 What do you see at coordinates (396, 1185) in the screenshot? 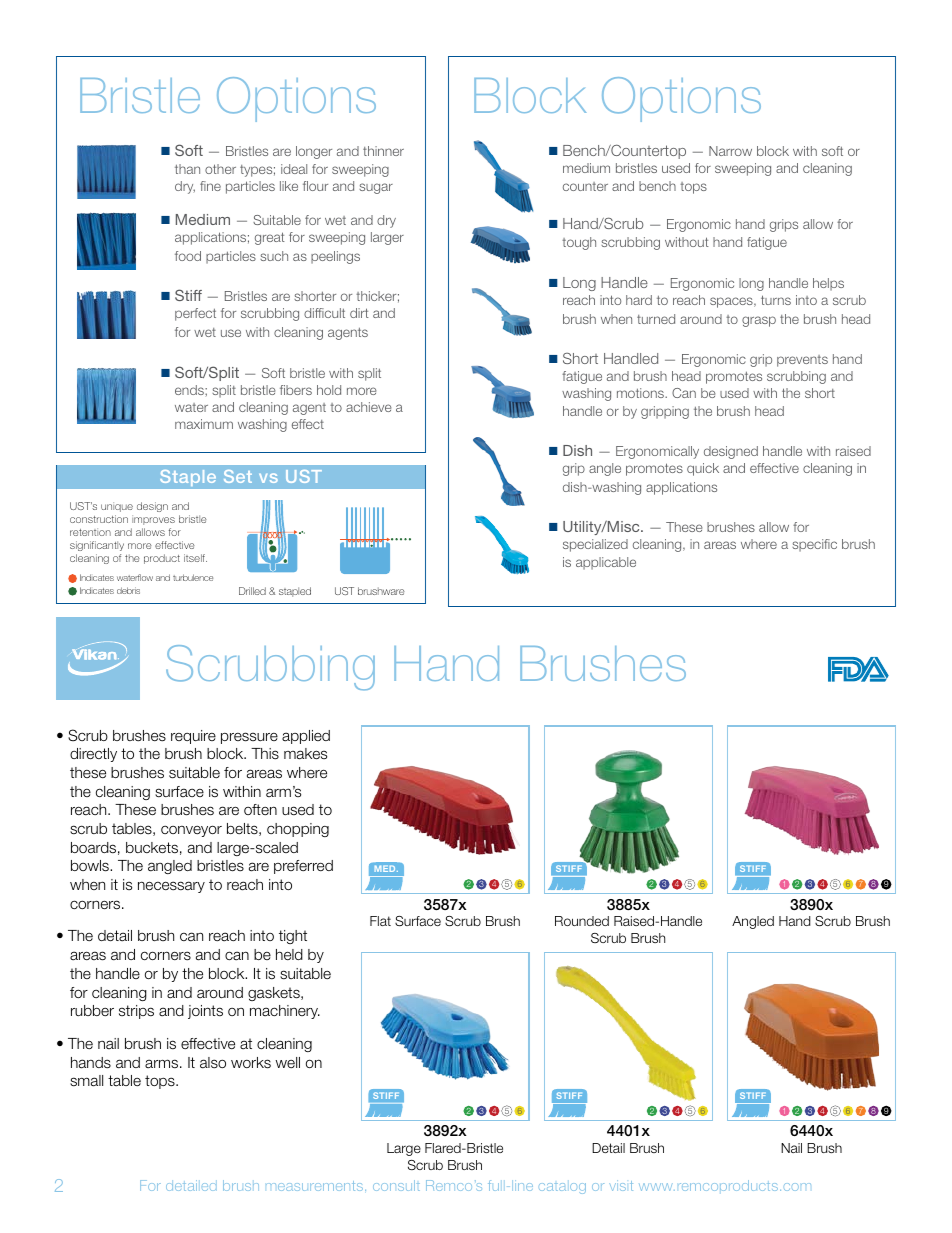
I see `consult` at bounding box center [396, 1185].
